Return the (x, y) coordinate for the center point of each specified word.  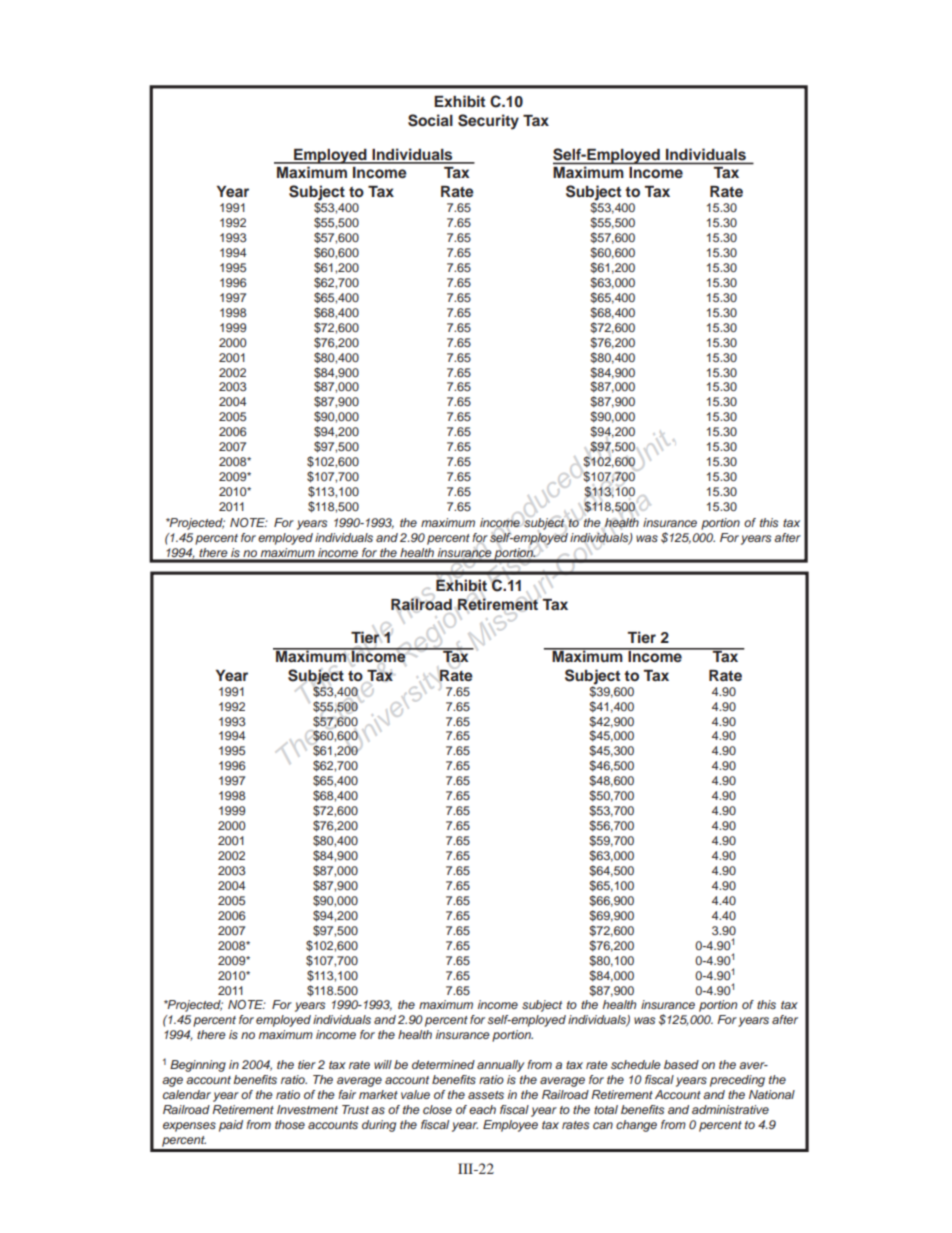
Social (430, 120)
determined (443, 1064)
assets (486, 1095)
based (681, 1064)
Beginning (198, 1066)
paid (231, 1126)
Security (488, 122)
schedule (636, 1064)
